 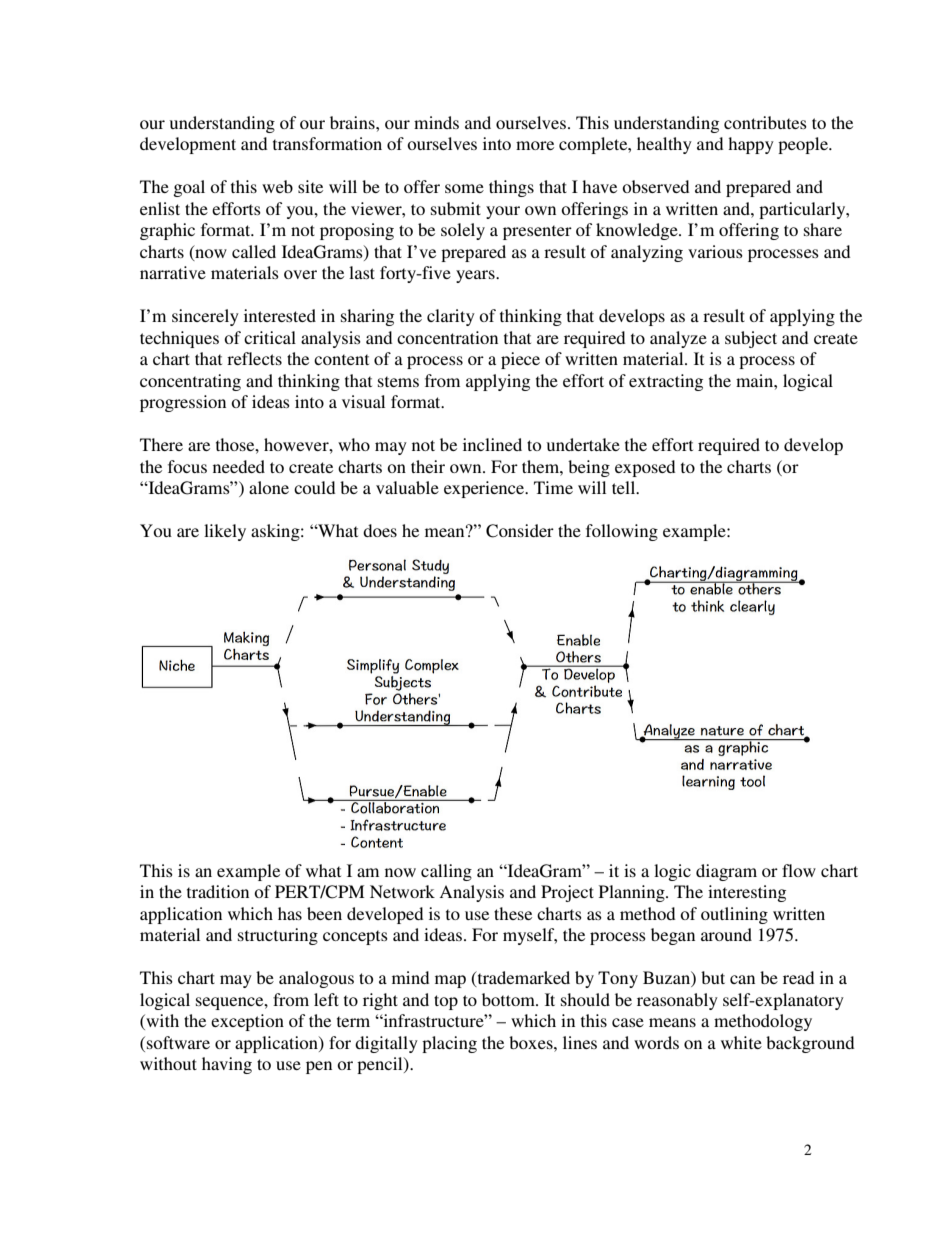 What do you see at coordinates (622, 532) in the document?
I see `following` at bounding box center [622, 532].
